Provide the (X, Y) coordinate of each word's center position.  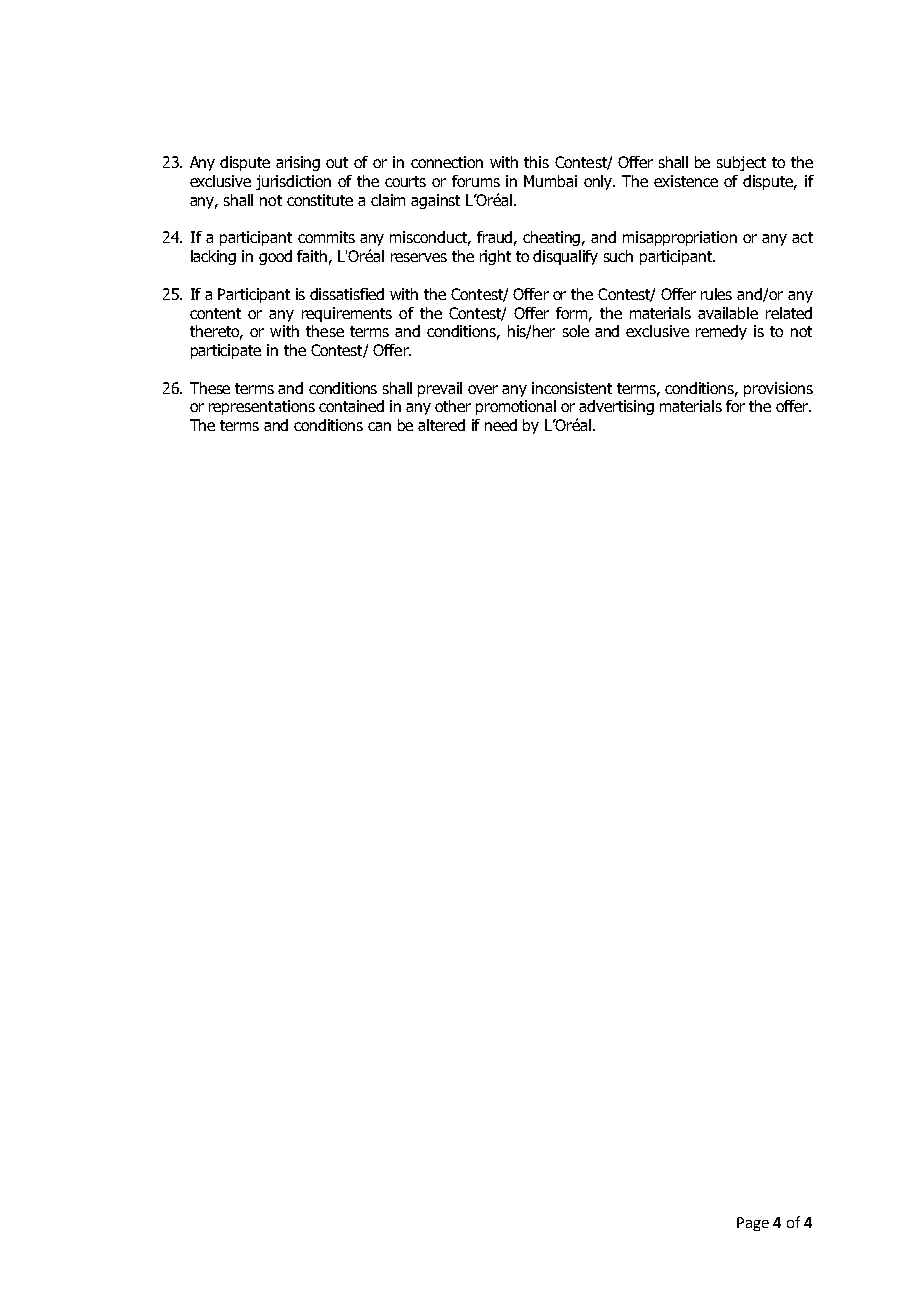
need (501, 425)
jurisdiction (293, 182)
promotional (516, 407)
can (379, 426)
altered (441, 425)
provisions (778, 389)
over (483, 389)
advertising (616, 407)
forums (476, 181)
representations (262, 407)
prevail (440, 389)
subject (741, 163)
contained (351, 406)
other (453, 406)
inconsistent (572, 388)
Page (753, 1224)
